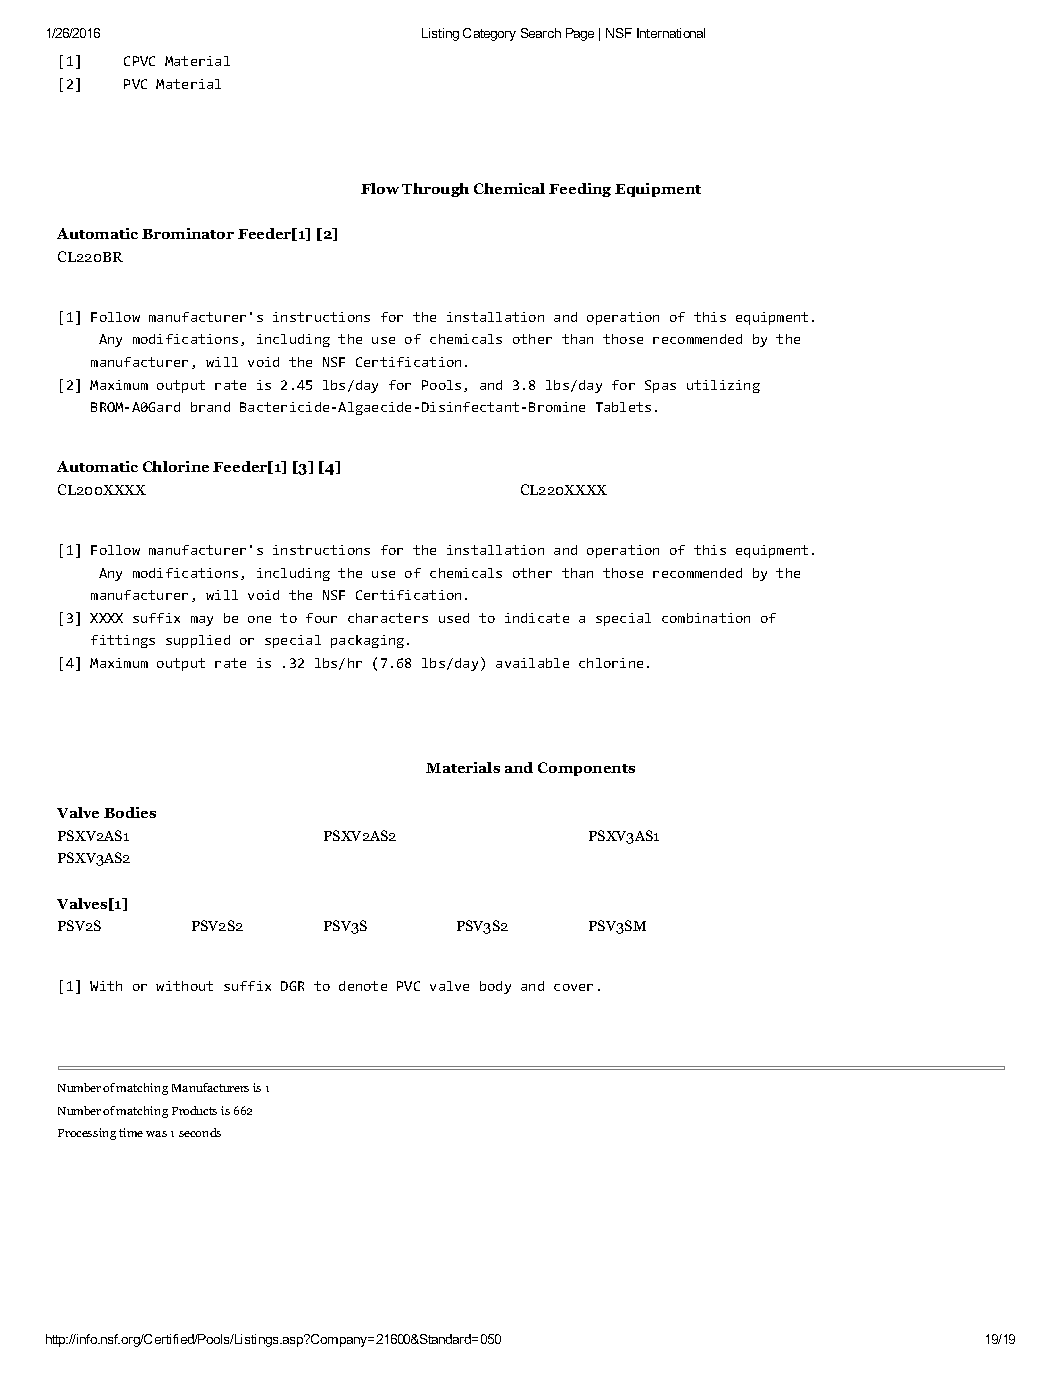 This page has height=1374, width=1061. Describe the element at coordinates (388, 618) in the page. I see `characters` at that location.
